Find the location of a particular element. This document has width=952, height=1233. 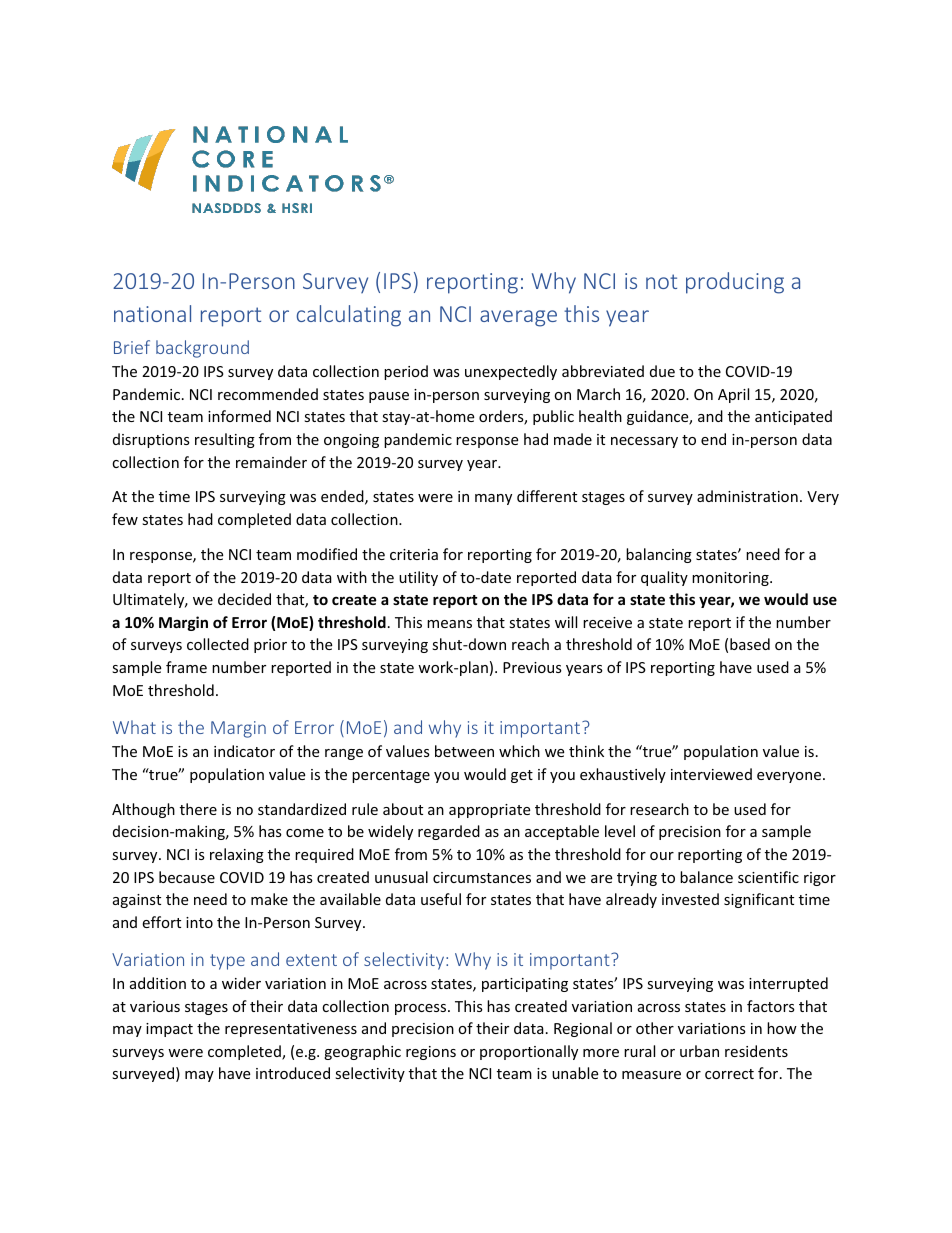

monitoring is located at coordinates (731, 579).
